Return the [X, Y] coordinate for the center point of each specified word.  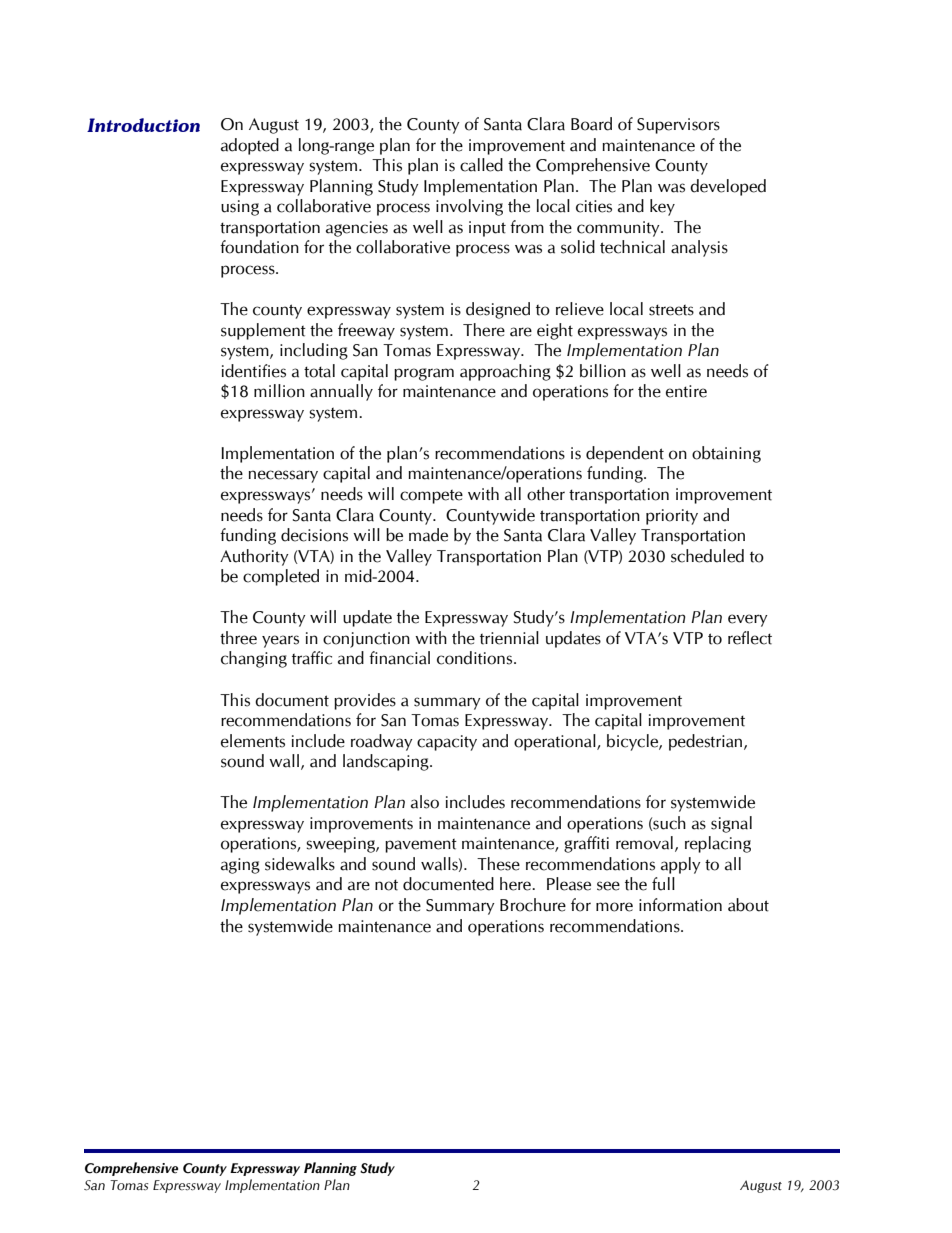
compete [431, 497]
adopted [250, 146]
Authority [254, 557]
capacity [447, 743]
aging [240, 866]
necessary [283, 476]
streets [671, 310]
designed [498, 310]
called [481, 165]
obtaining [726, 454]
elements [253, 741]
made [428, 535]
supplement [263, 331]
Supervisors [678, 126]
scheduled [707, 556]
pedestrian [707, 742]
